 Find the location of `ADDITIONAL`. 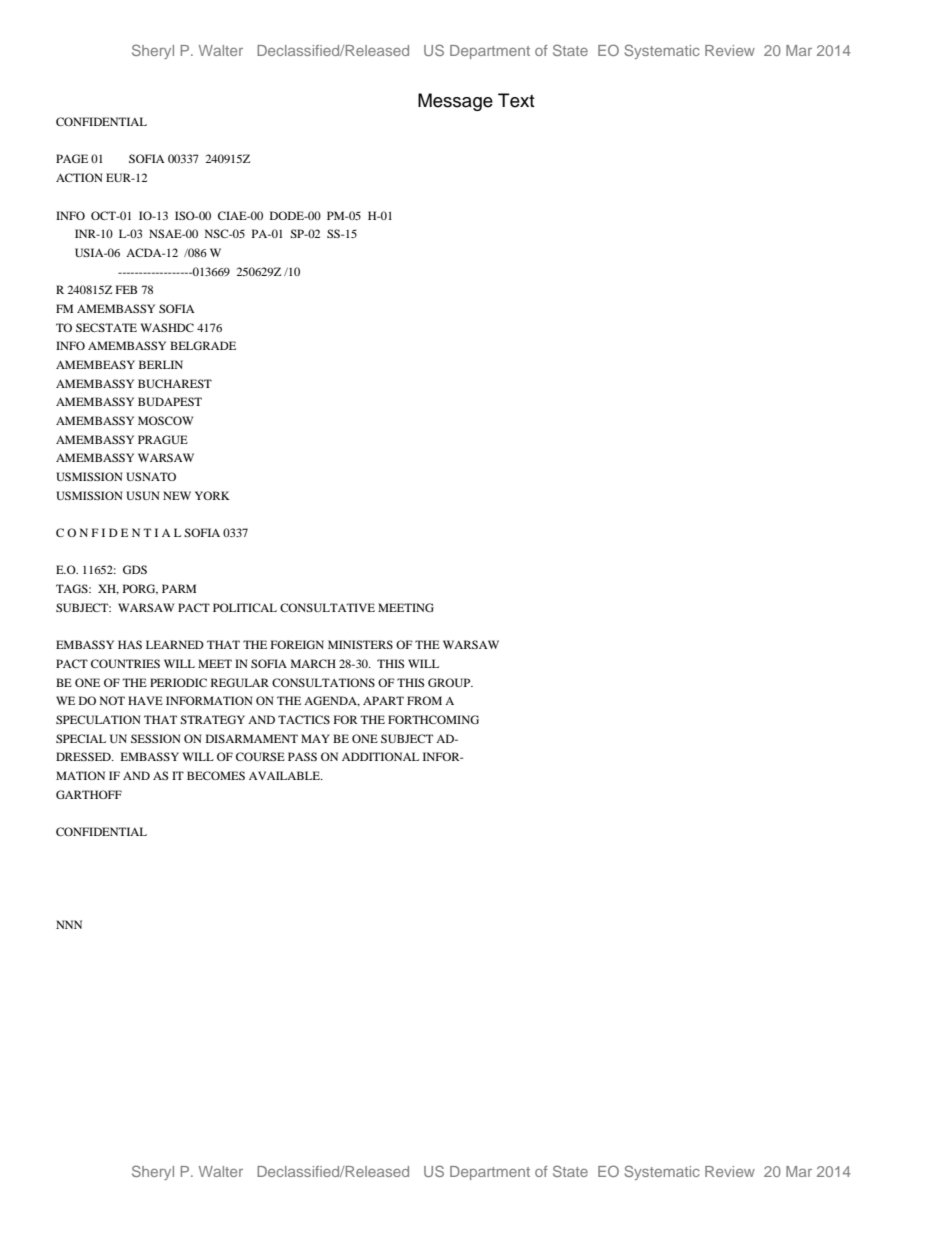

ADDITIONAL is located at coordinates (380, 756).
